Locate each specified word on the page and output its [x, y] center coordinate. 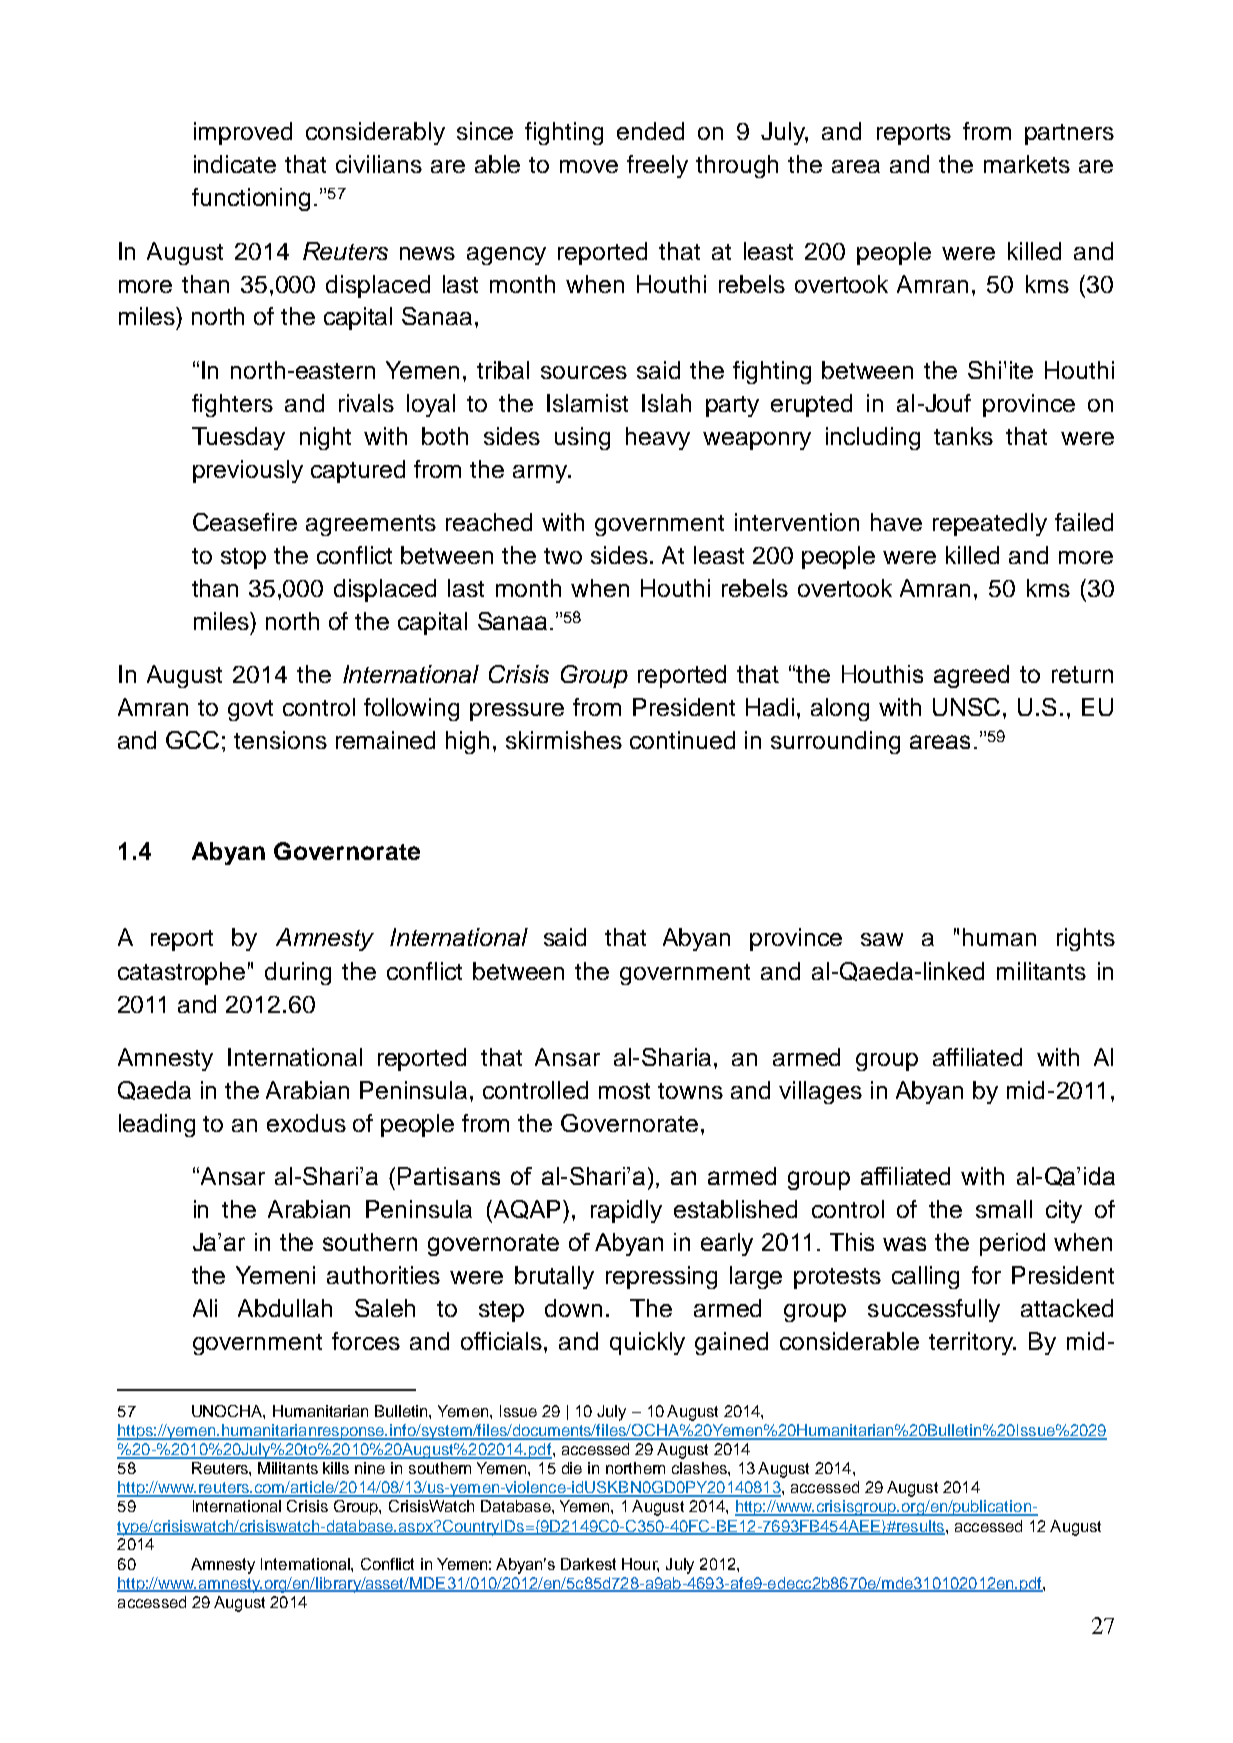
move [589, 166]
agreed [971, 676]
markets [1027, 164]
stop [243, 558]
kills [336, 1468]
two [563, 556]
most [624, 1091]
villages [820, 1092]
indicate [235, 164]
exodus [306, 1123]
